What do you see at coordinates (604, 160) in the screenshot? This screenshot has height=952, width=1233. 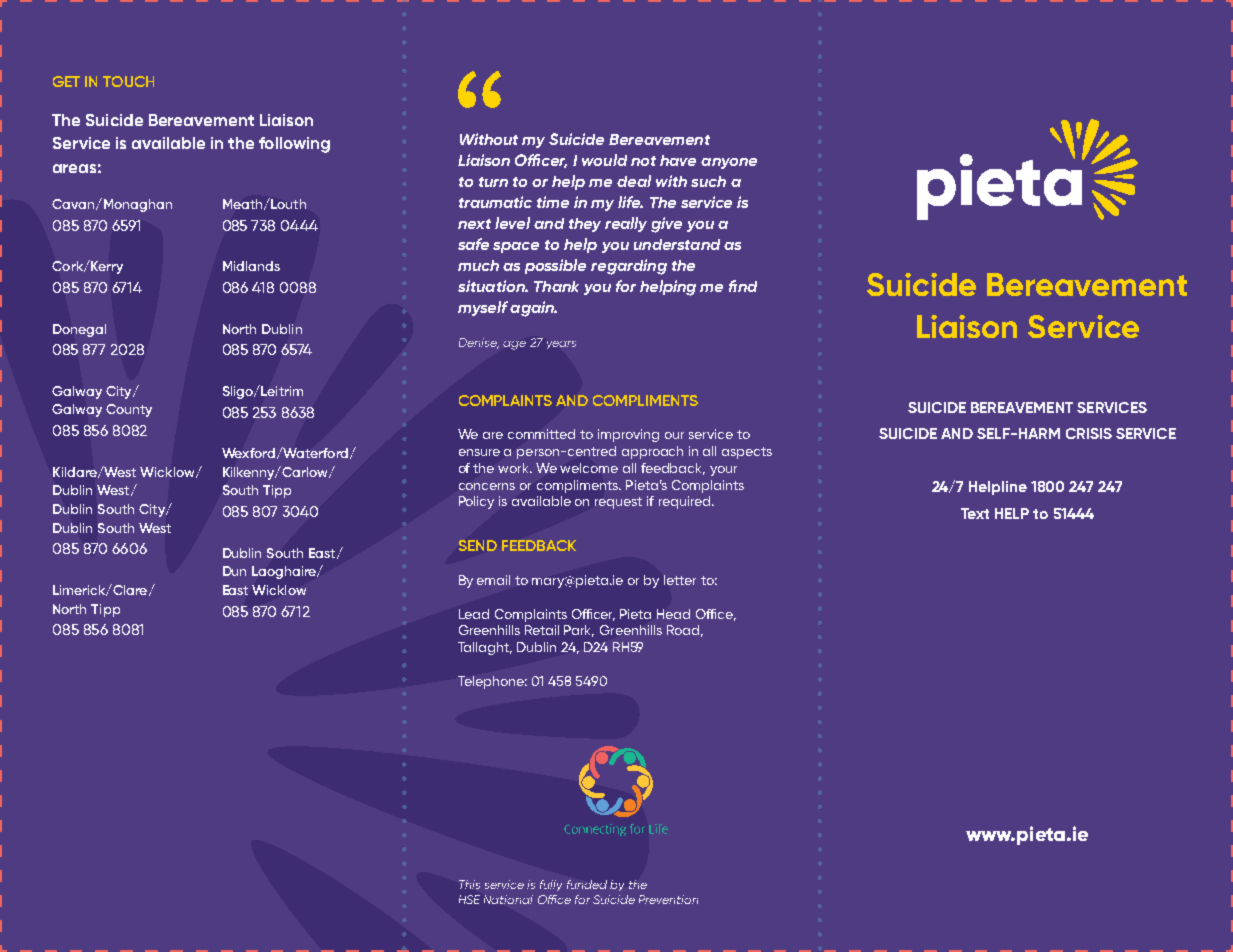 I see `would` at bounding box center [604, 160].
